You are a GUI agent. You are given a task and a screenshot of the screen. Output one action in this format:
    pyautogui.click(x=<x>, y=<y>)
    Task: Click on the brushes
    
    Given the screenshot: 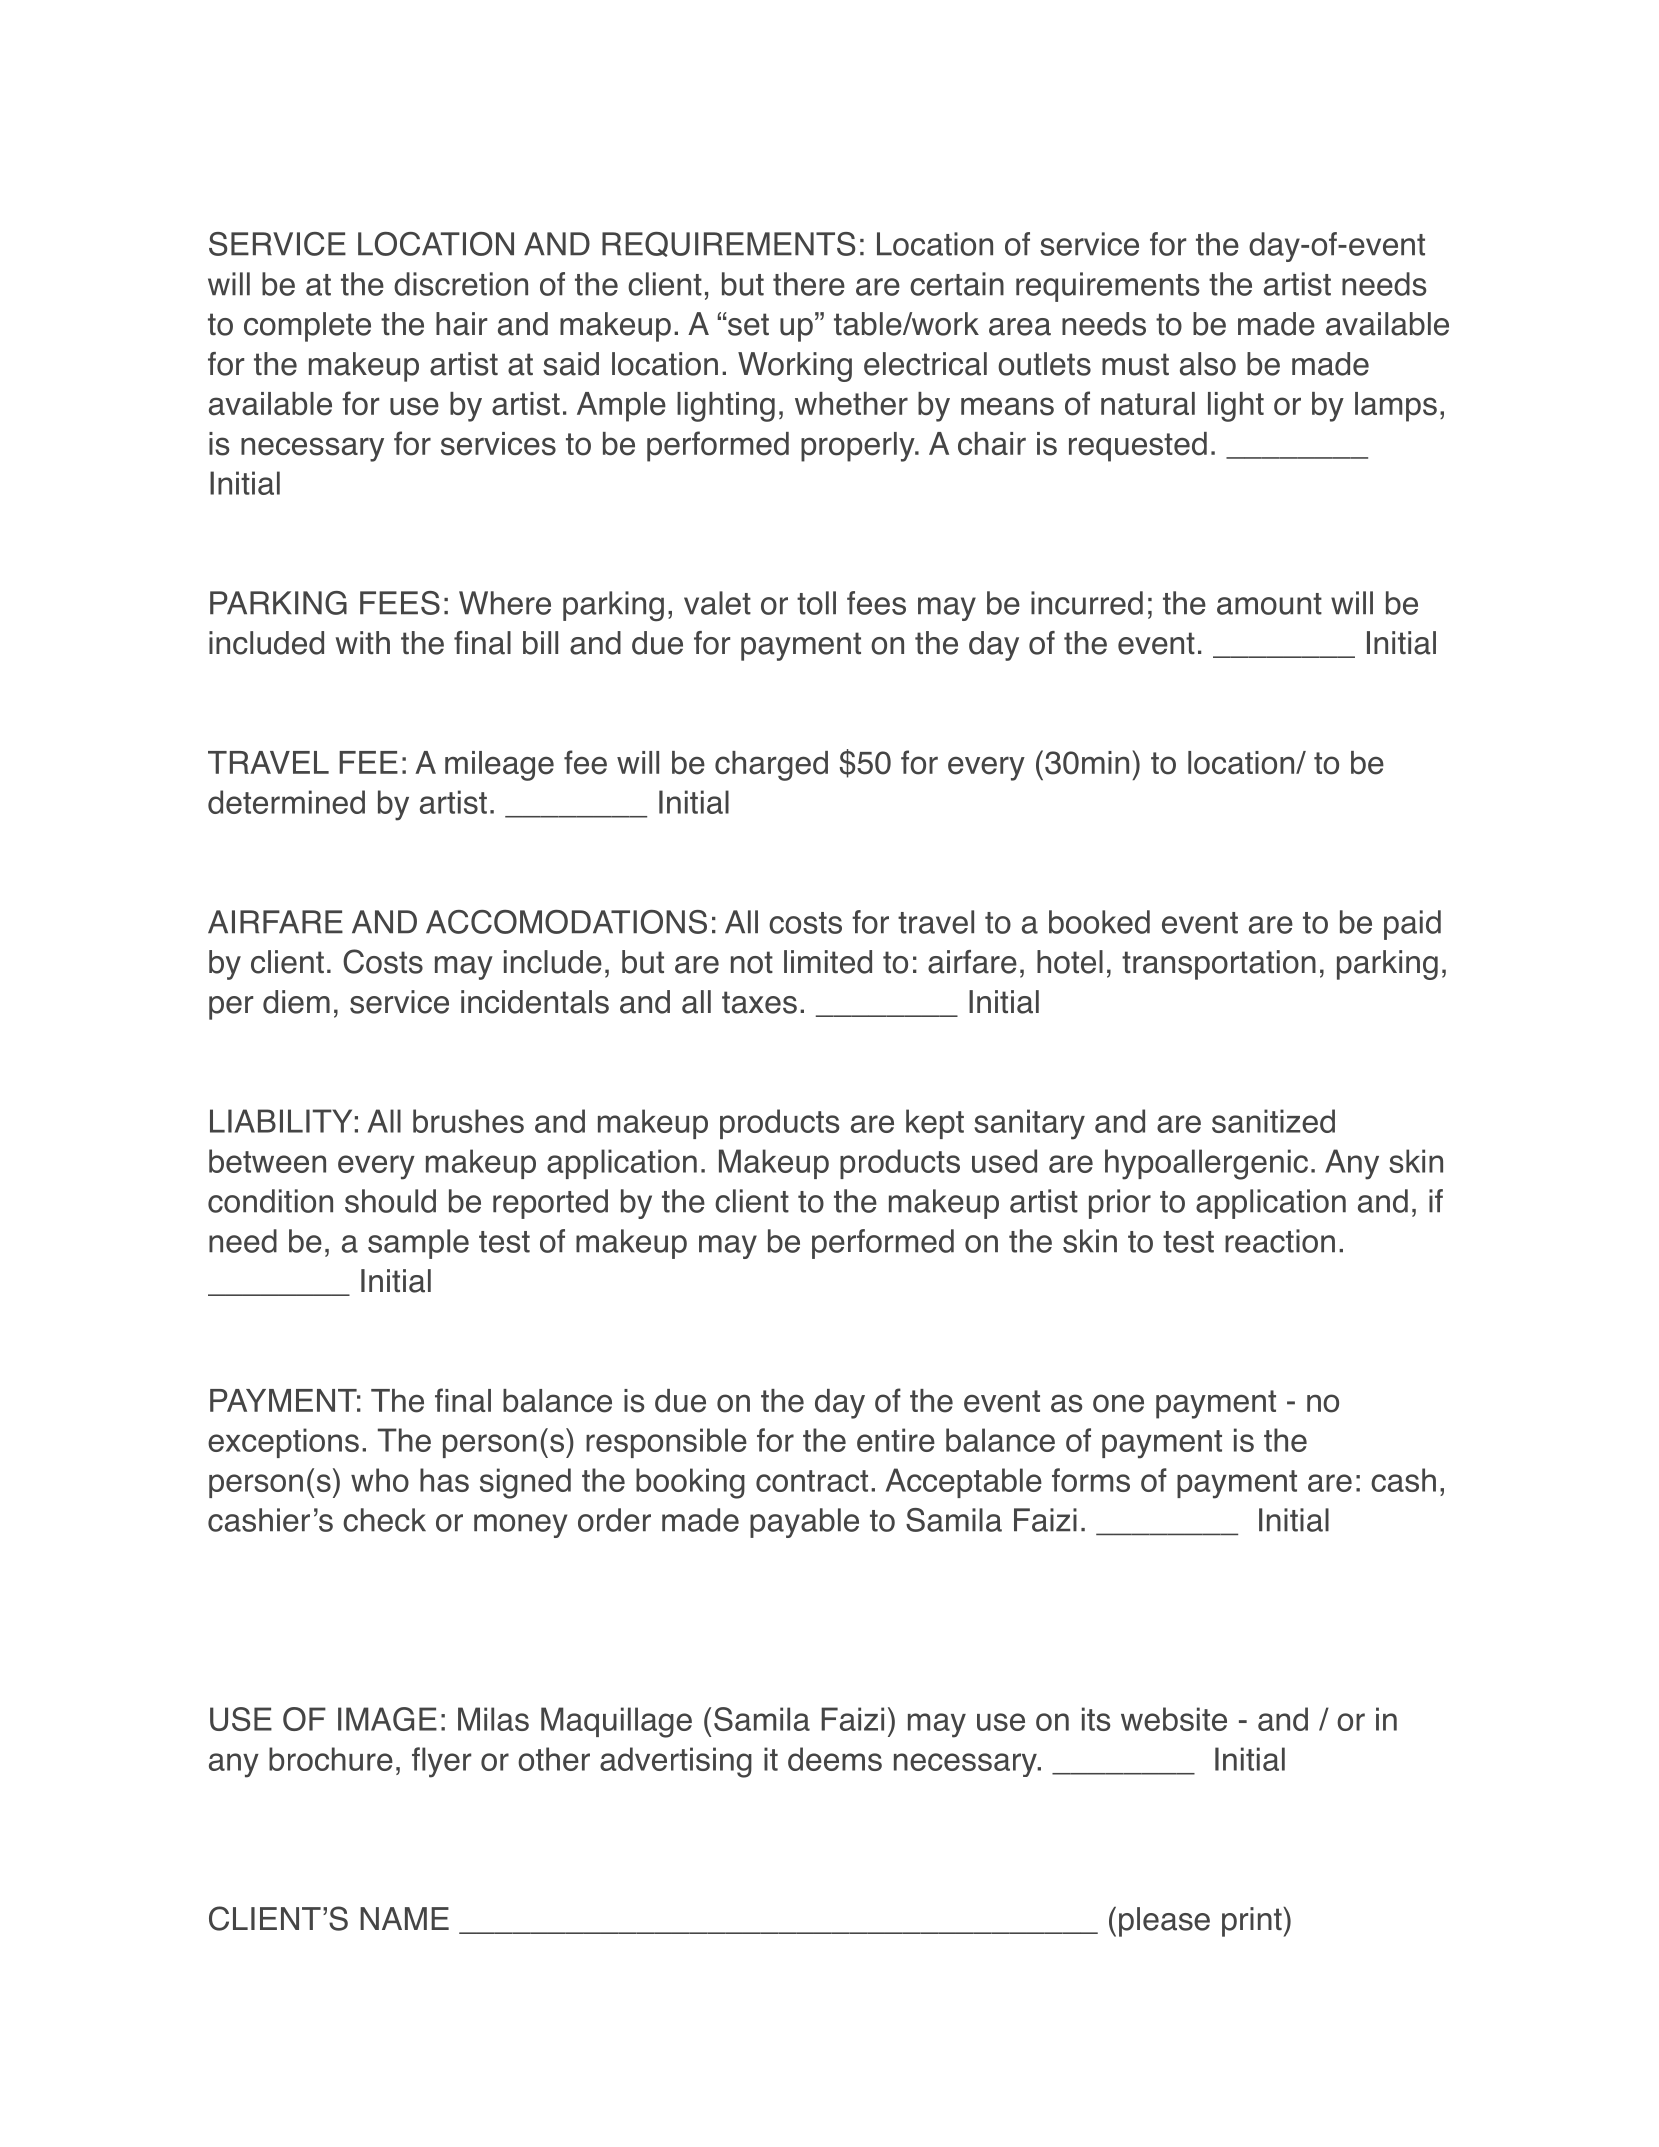 What is the action you would take?
    pyautogui.click(x=468, y=1121)
